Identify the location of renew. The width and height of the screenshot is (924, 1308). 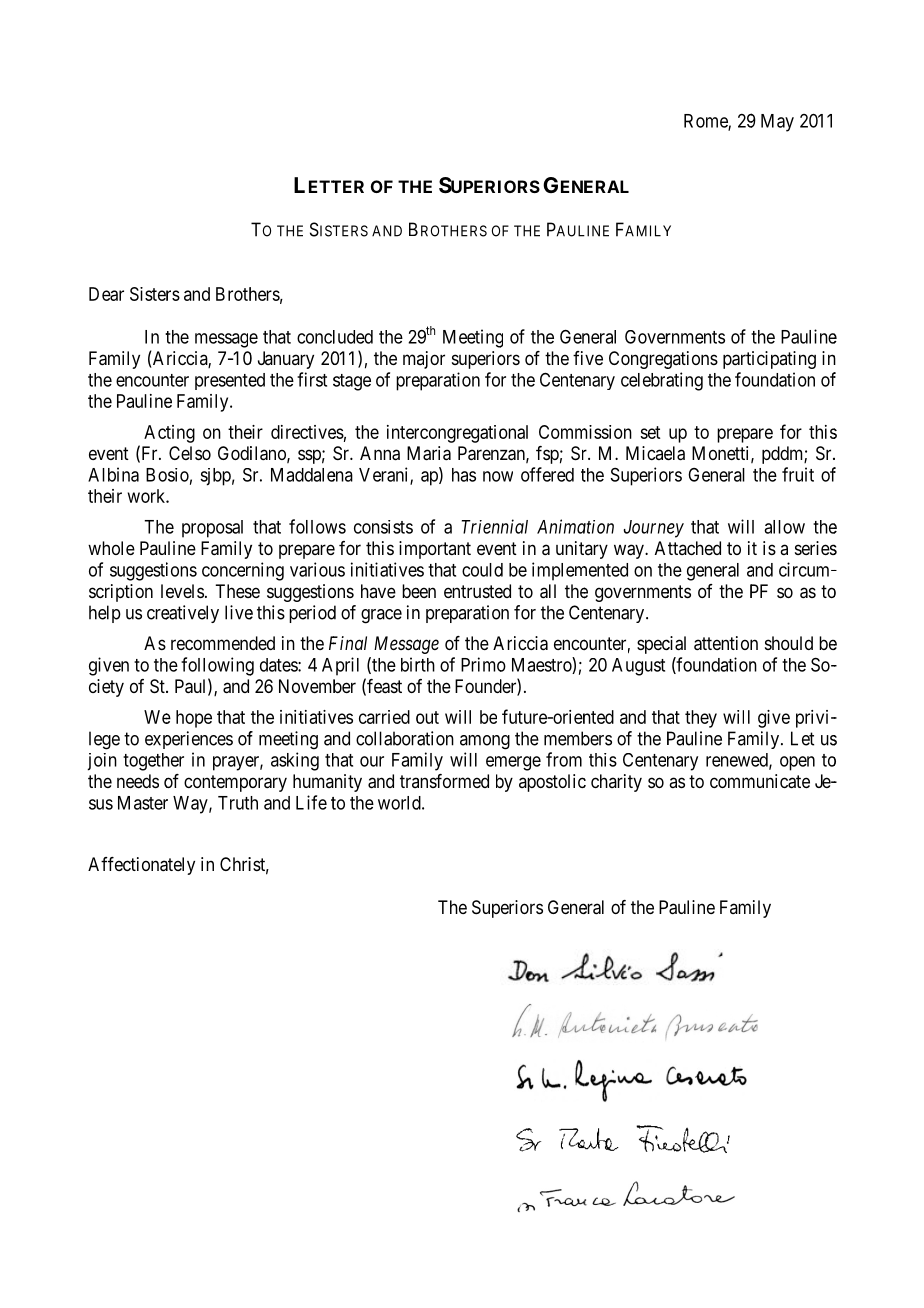
(728, 761).
